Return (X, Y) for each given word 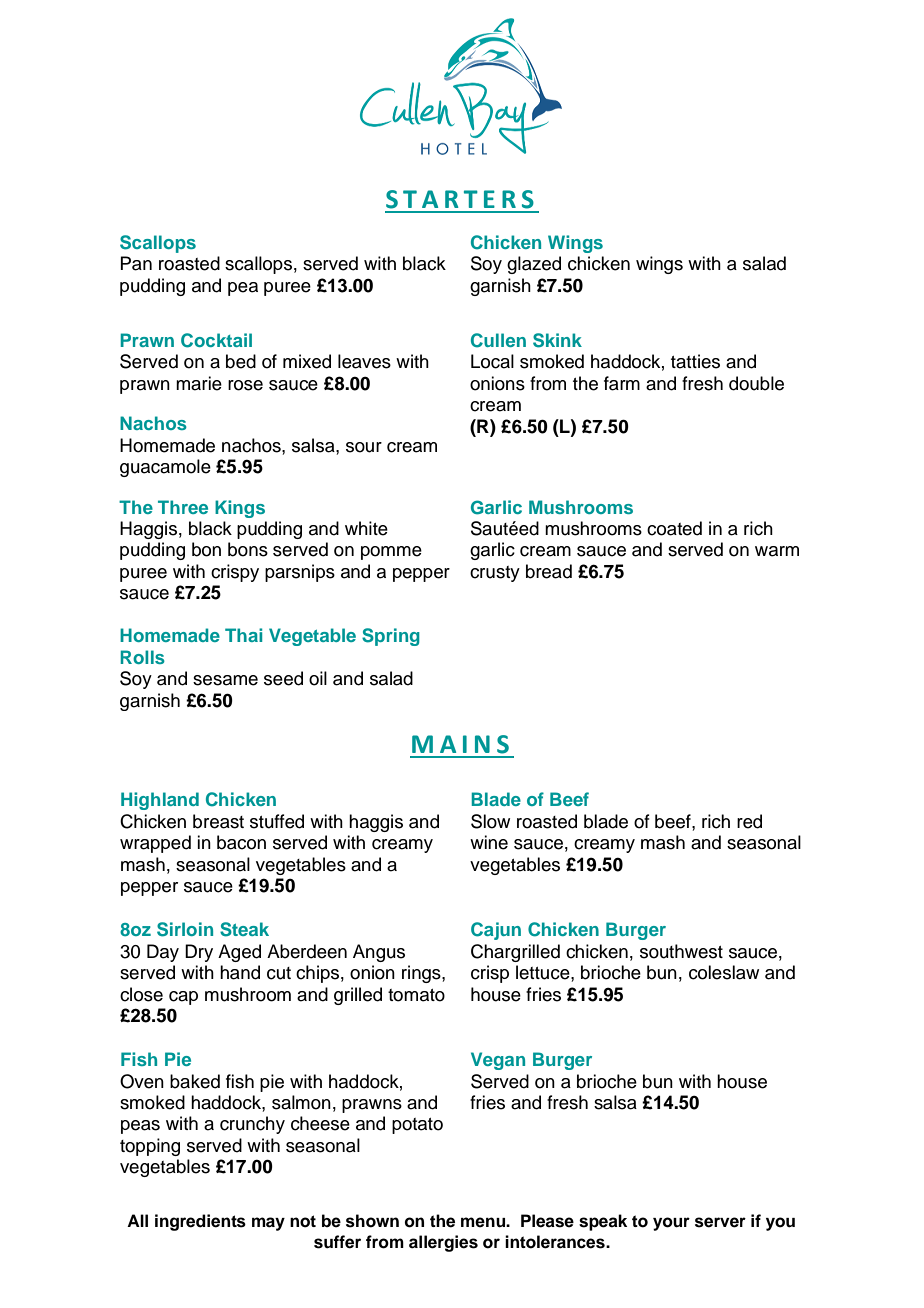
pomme (391, 553)
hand (240, 972)
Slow (490, 821)
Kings (240, 509)
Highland (160, 801)
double (756, 383)
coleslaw (724, 972)
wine (489, 842)
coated (674, 528)
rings (422, 974)
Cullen (498, 340)
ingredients (200, 1222)
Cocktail (216, 340)
